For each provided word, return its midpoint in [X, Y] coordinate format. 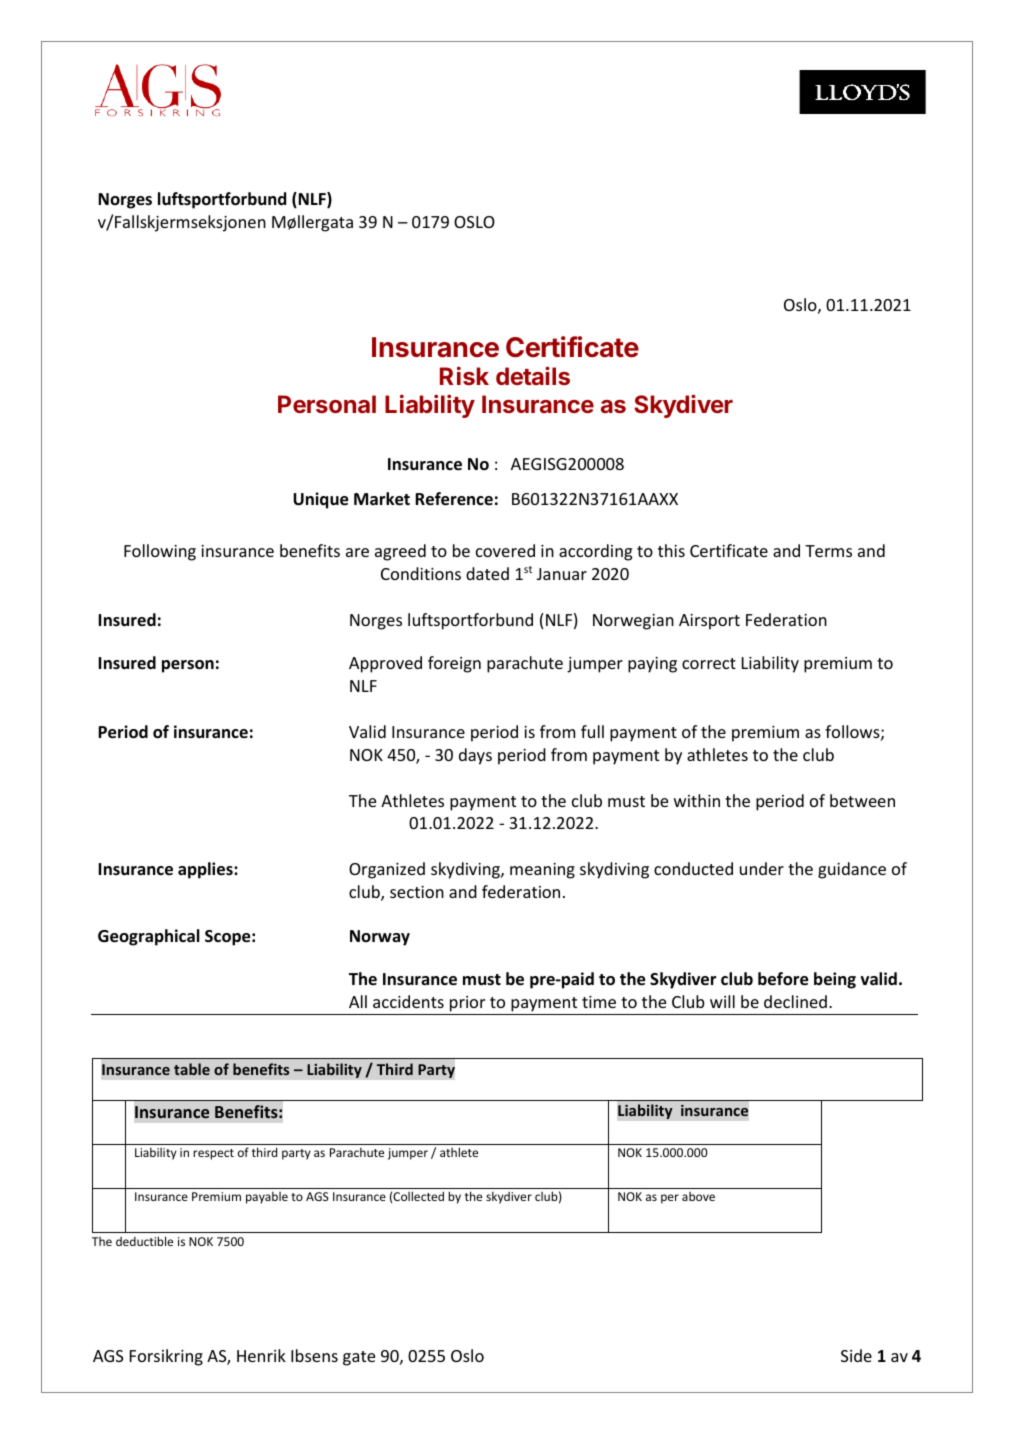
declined [795, 1001]
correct [709, 663]
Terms [828, 551]
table [192, 1069]
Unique [320, 500]
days [475, 756]
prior [467, 1004]
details [533, 375]
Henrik [261, 1355]
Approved [385, 664]
